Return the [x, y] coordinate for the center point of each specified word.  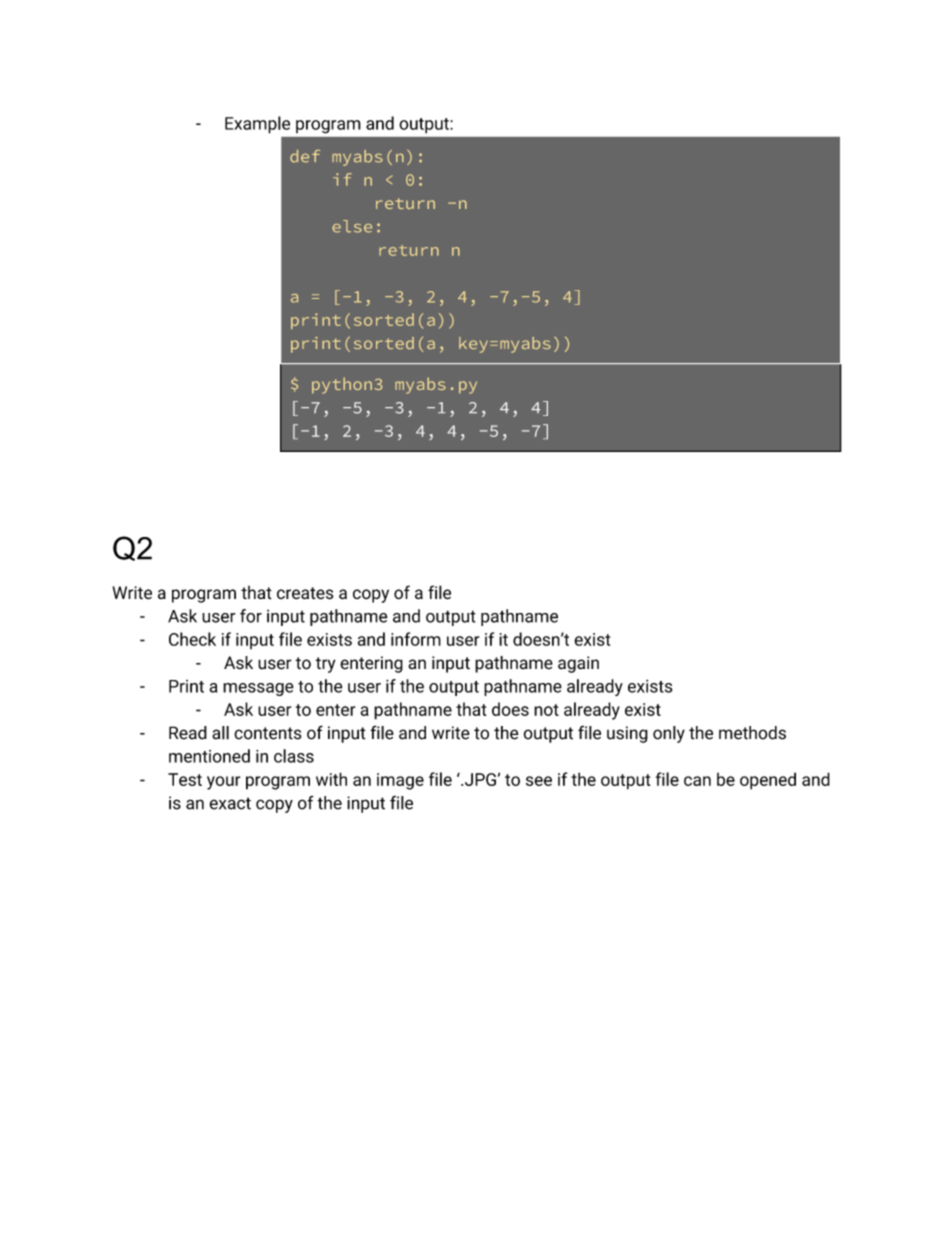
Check [192, 639]
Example [257, 125]
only [669, 734]
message [258, 689]
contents [268, 733]
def [305, 156]
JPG [480, 779]
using [627, 734]
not [546, 710]
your [224, 783]
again [578, 664]
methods [752, 733]
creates [305, 593]
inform [416, 639]
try [325, 665]
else [352, 226]
